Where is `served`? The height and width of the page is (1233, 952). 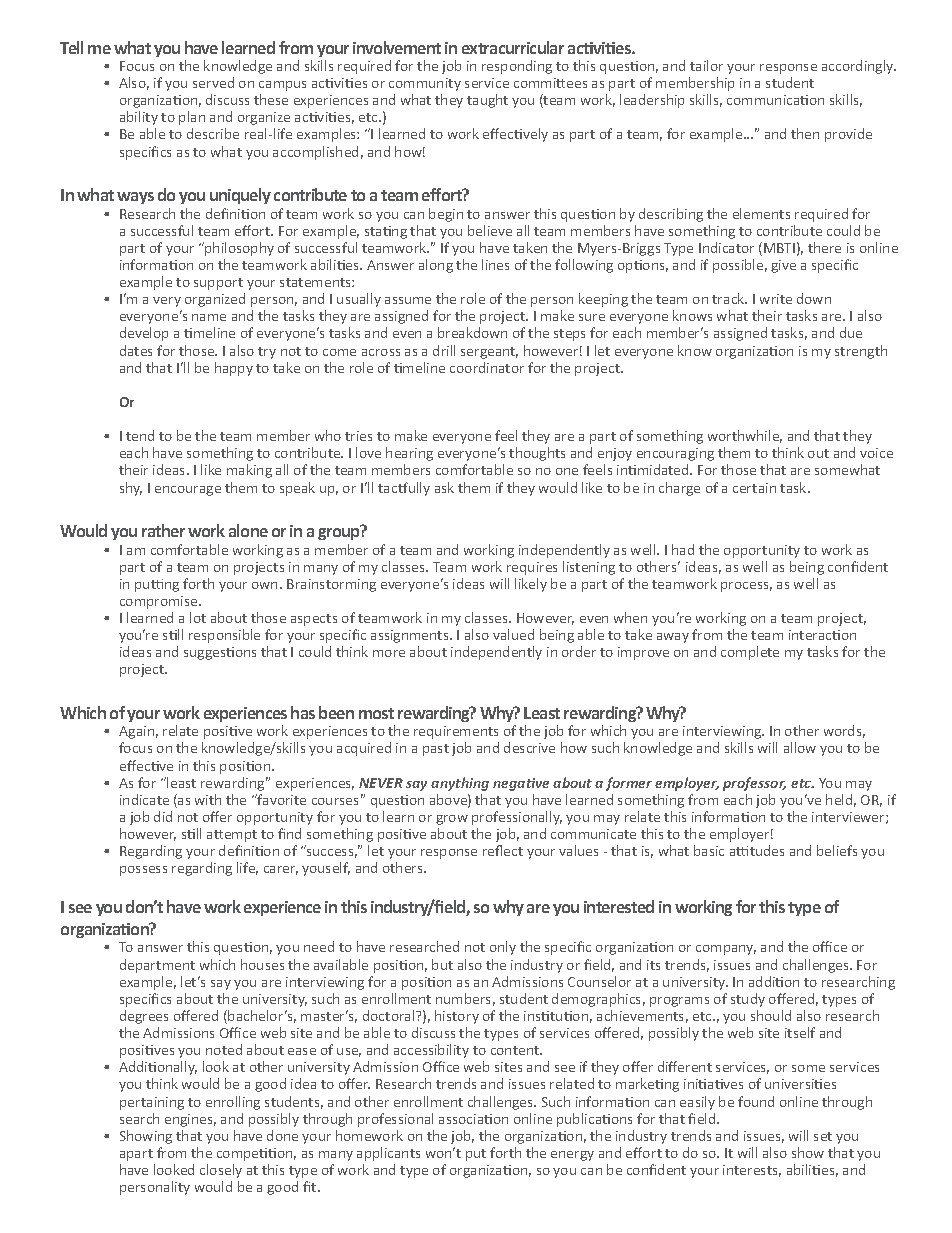 served is located at coordinates (213, 82).
